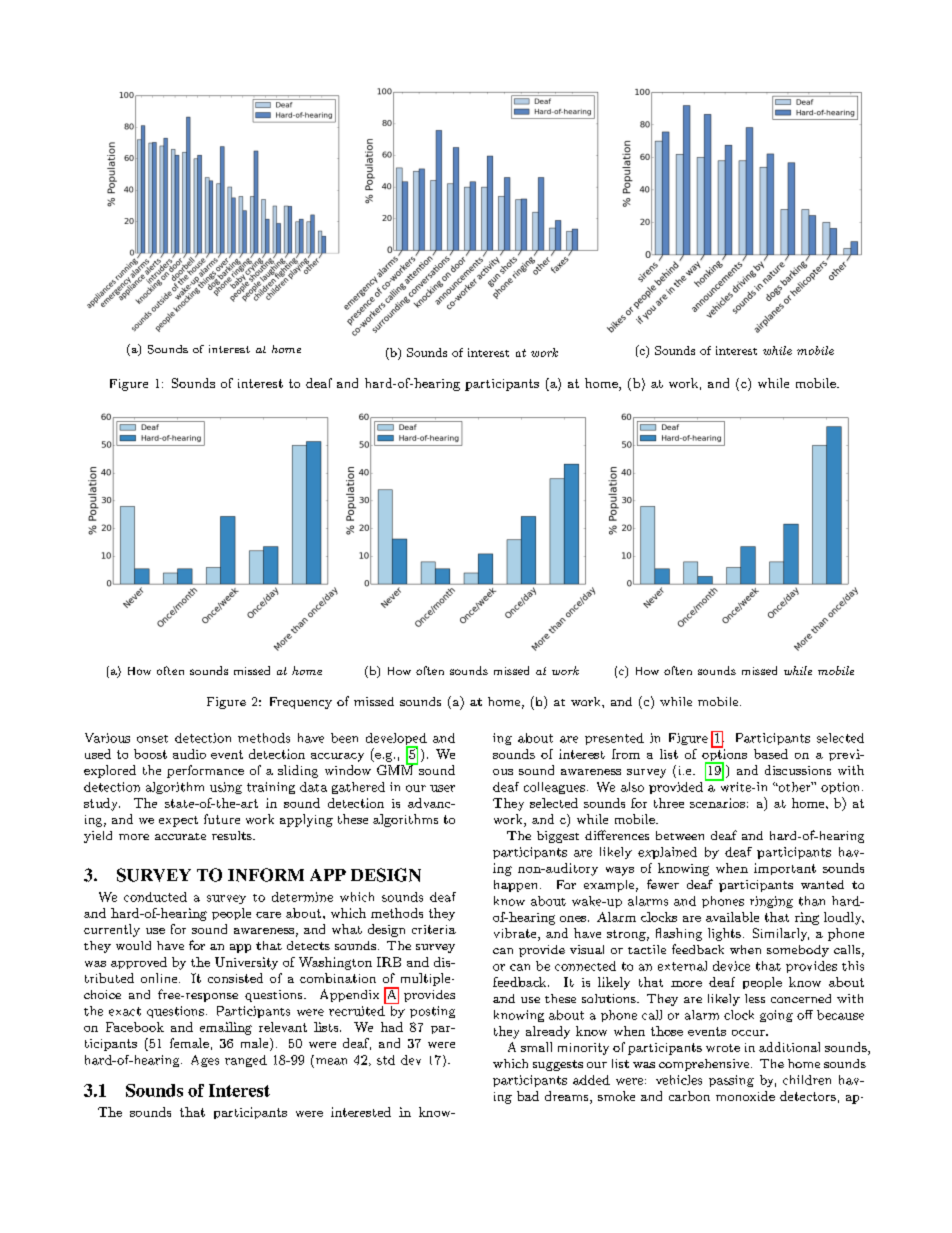 This screenshot has height=1233, width=952. Describe the element at coordinates (152, 739) in the screenshot. I see `onset` at that location.
